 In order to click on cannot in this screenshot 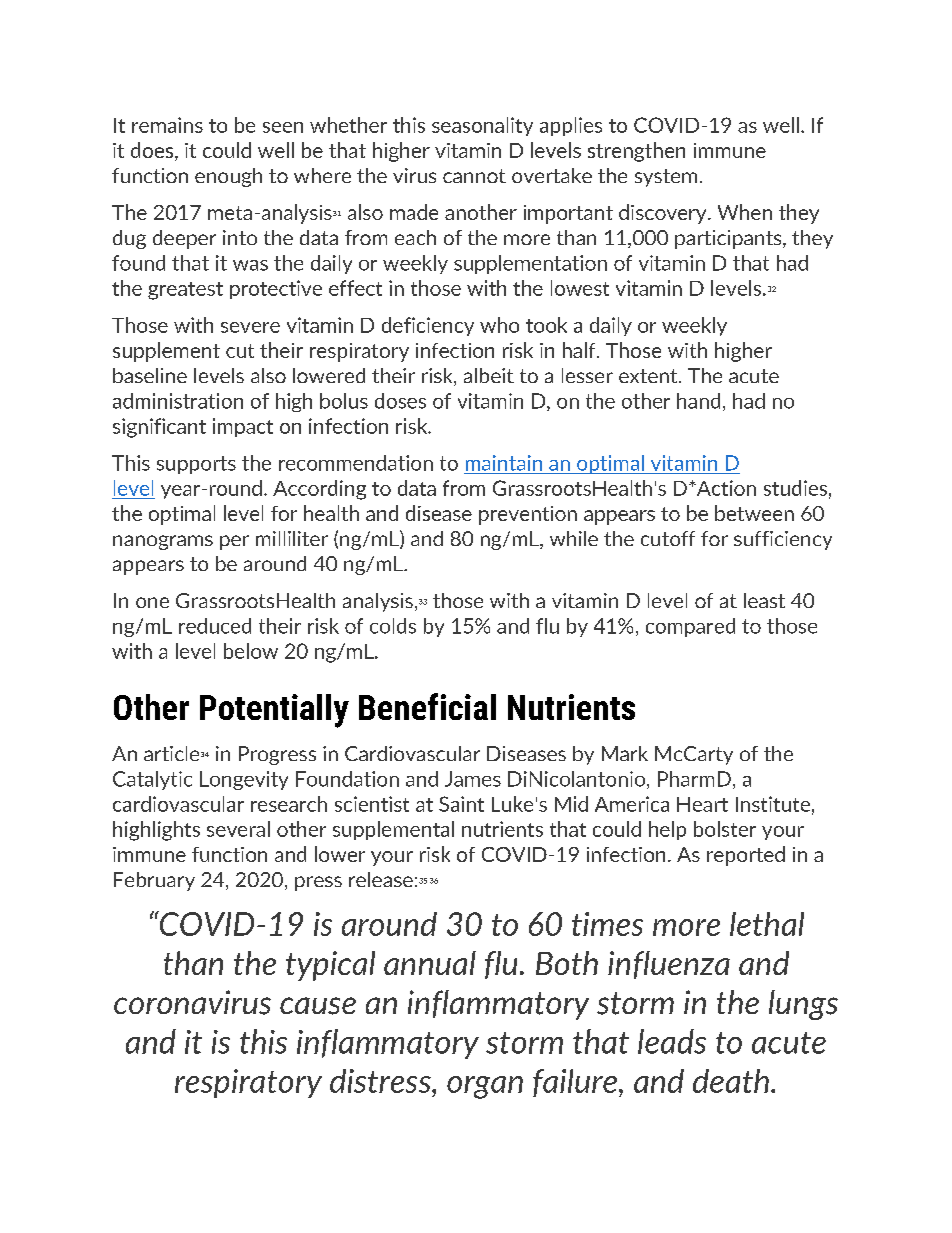, I will do `click(474, 176)`.
